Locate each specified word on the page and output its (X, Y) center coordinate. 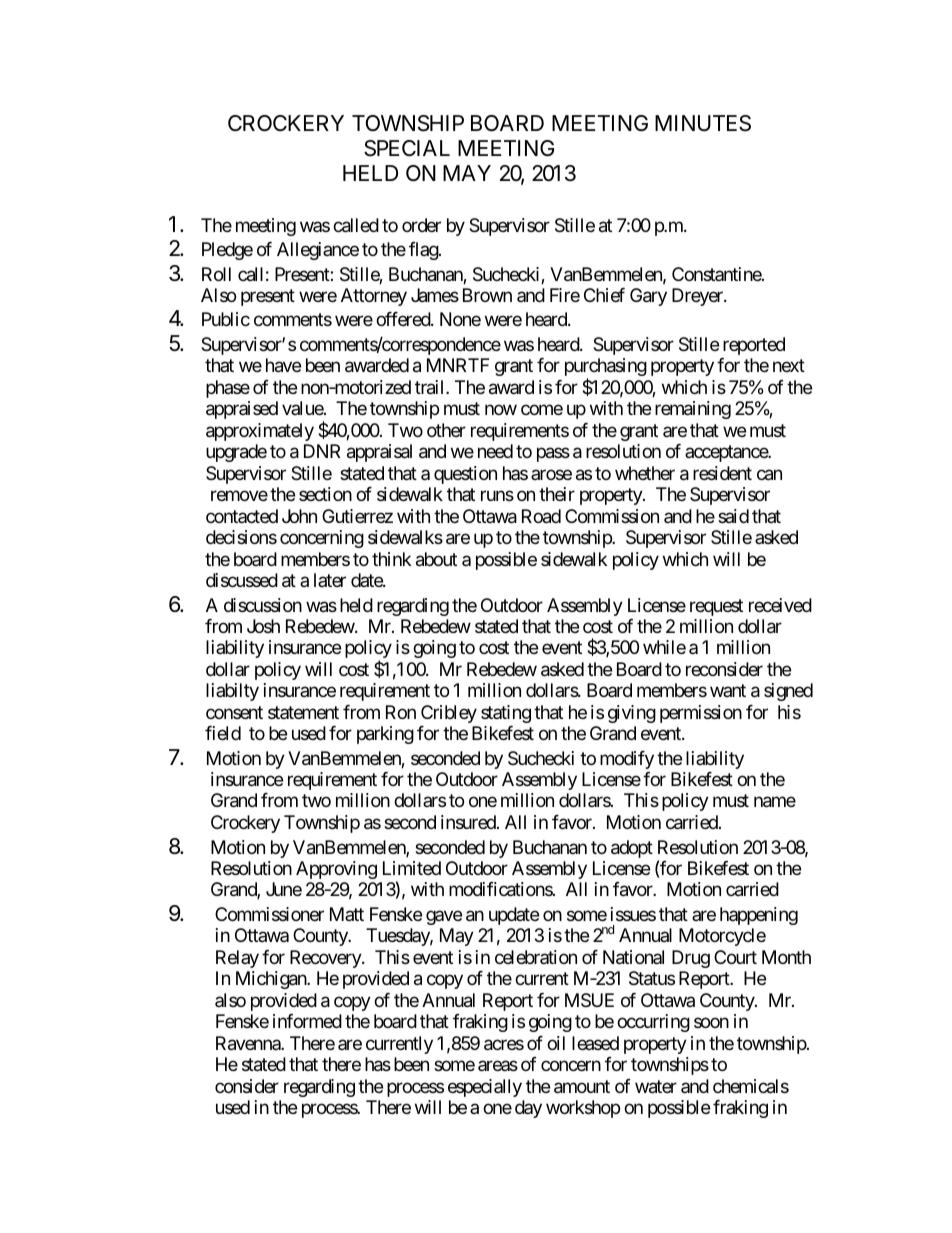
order (421, 225)
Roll (216, 274)
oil (556, 1043)
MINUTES (703, 123)
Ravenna (249, 1043)
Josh (263, 626)
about (436, 559)
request (716, 607)
